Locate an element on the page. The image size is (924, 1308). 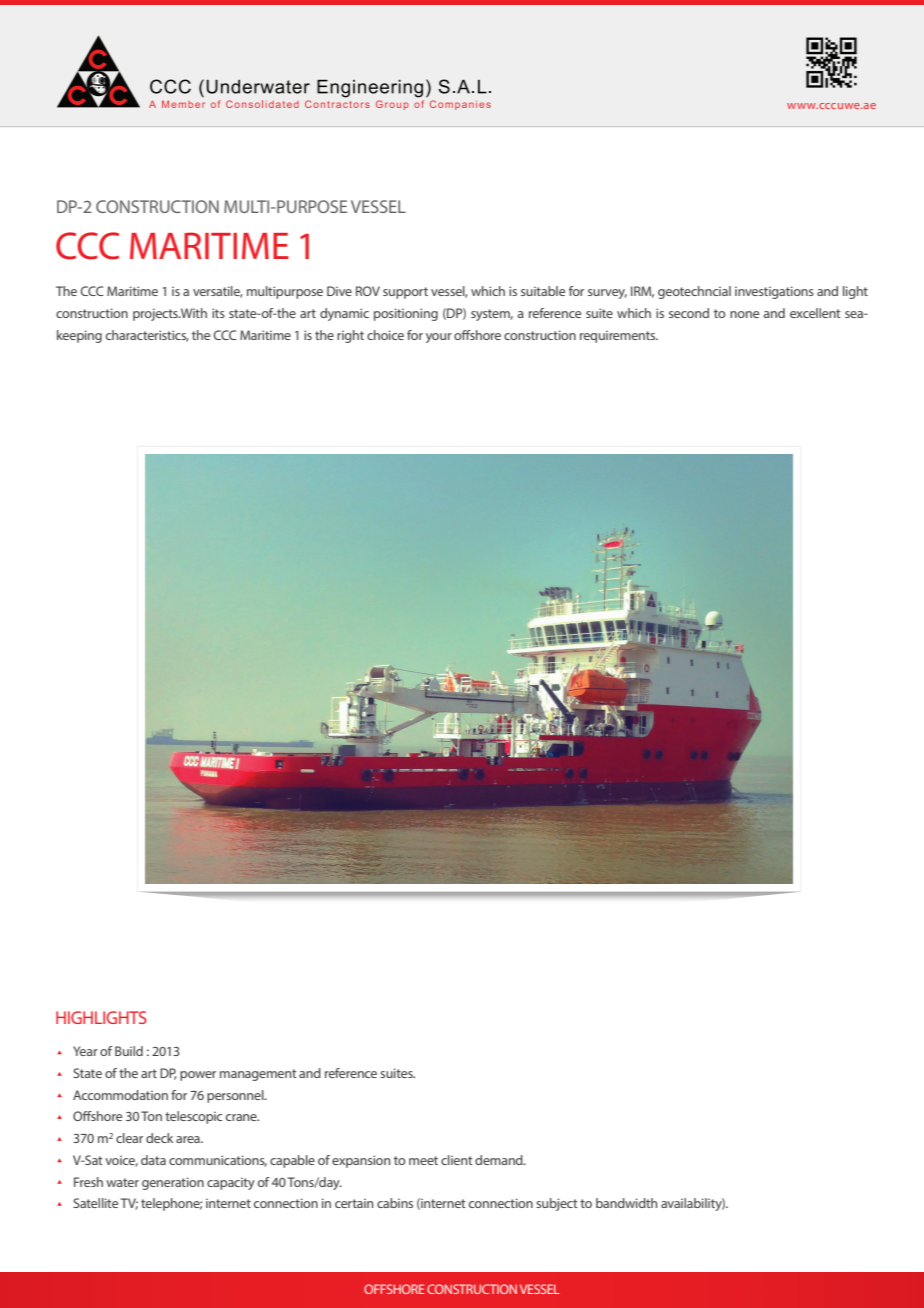
client is located at coordinates (457, 1160).
